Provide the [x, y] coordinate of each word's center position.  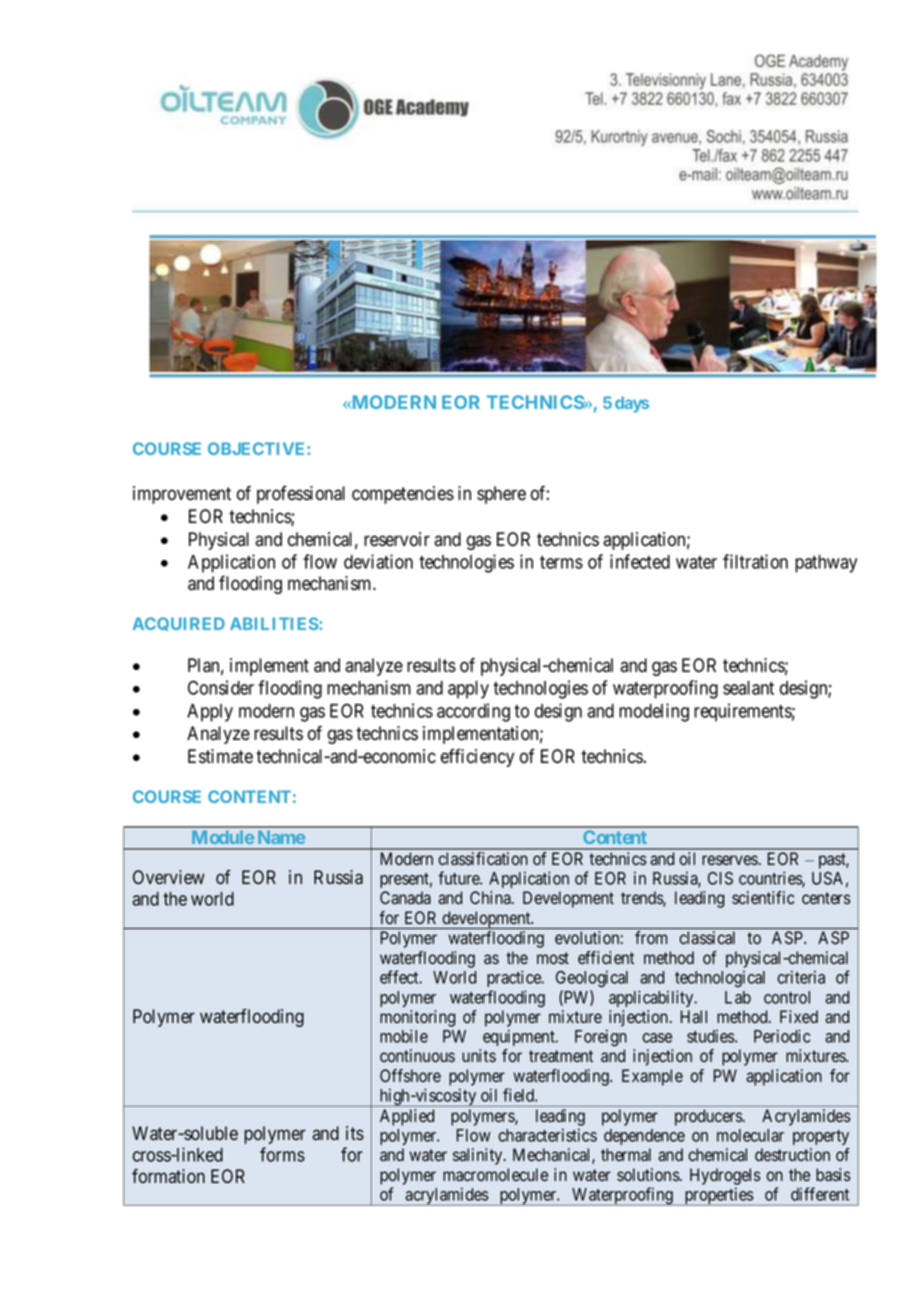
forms [282, 1154]
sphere [501, 495]
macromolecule [495, 1175]
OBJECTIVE [258, 448]
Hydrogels [725, 1176]
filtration [755, 561]
